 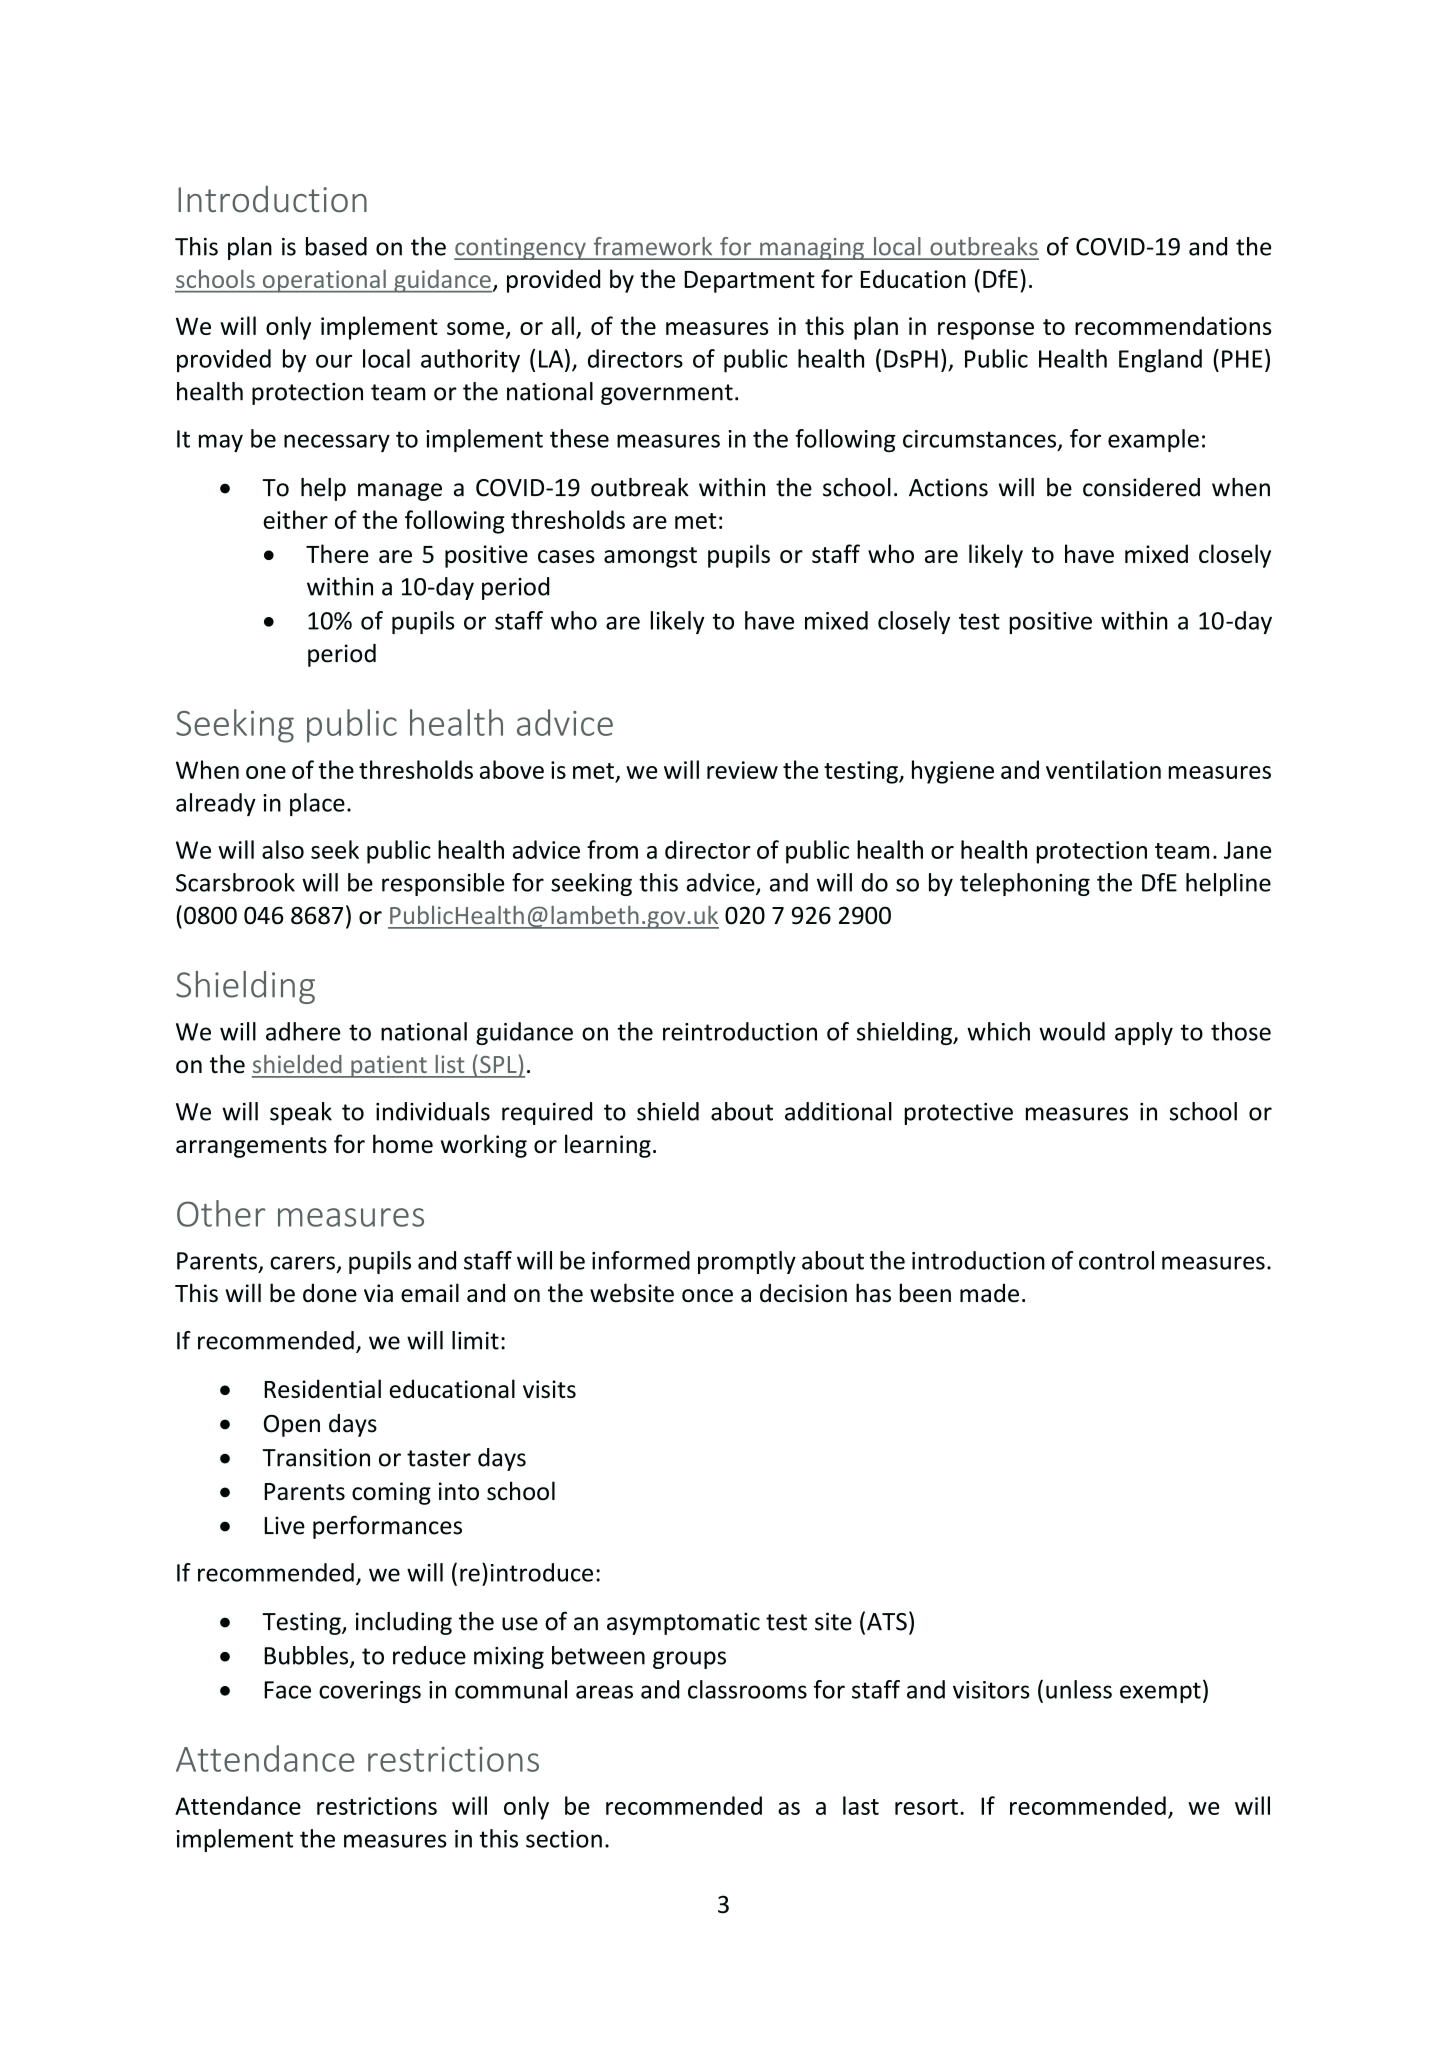 What do you see at coordinates (1173, 325) in the document?
I see `recommendations` at bounding box center [1173, 325].
